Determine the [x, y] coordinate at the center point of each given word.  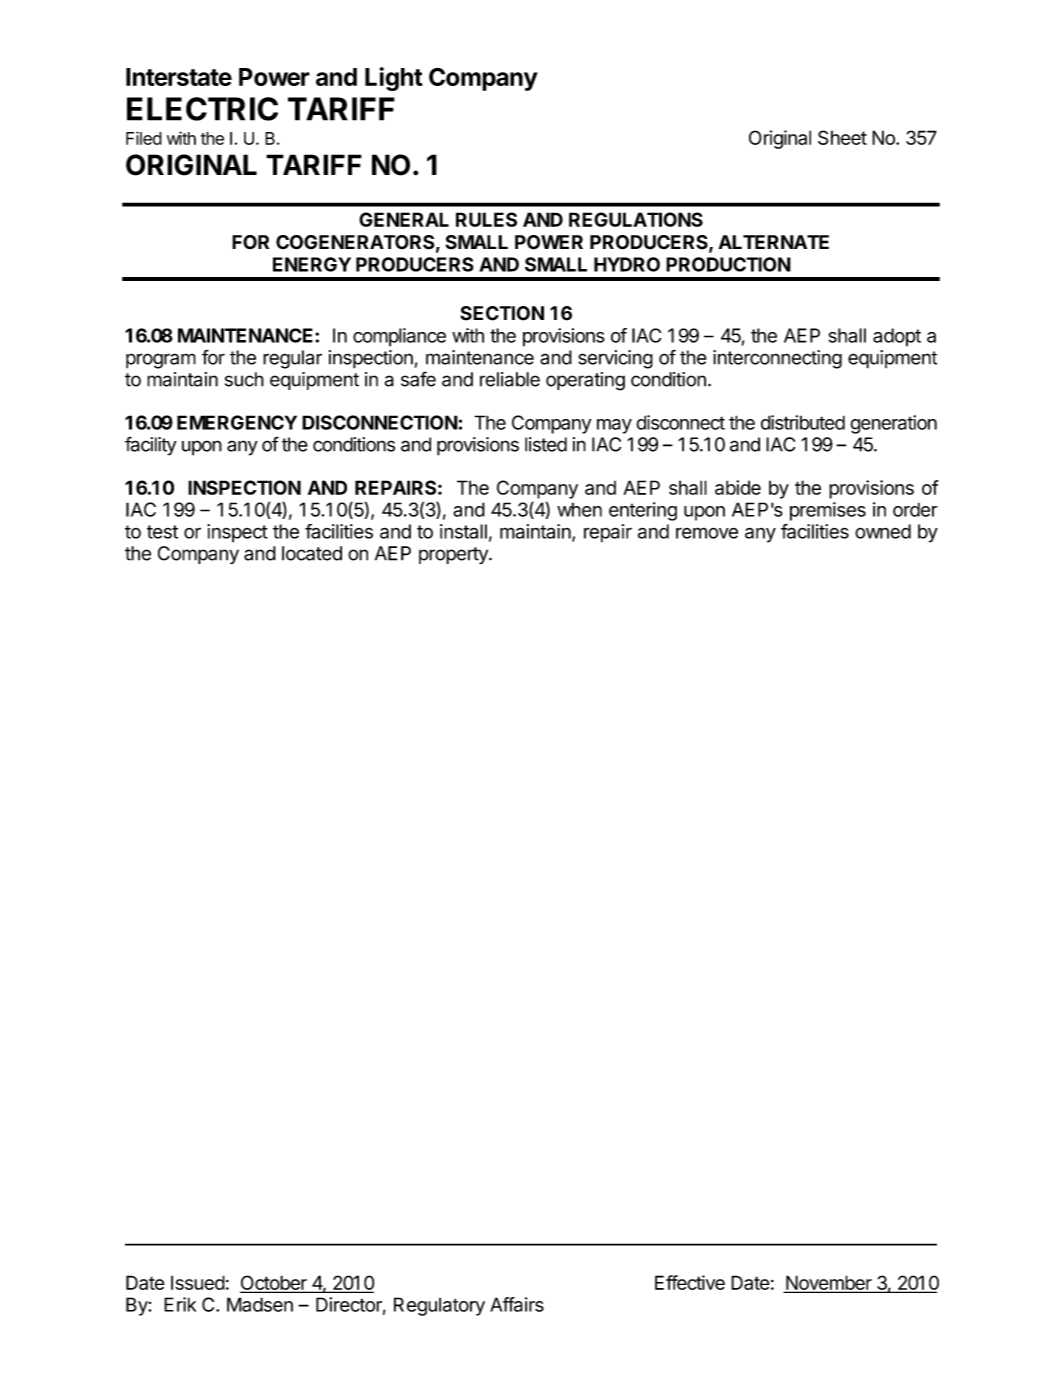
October [274, 1283]
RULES [486, 219]
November [829, 1283]
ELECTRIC [202, 109]
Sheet [842, 137]
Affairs [517, 1304]
